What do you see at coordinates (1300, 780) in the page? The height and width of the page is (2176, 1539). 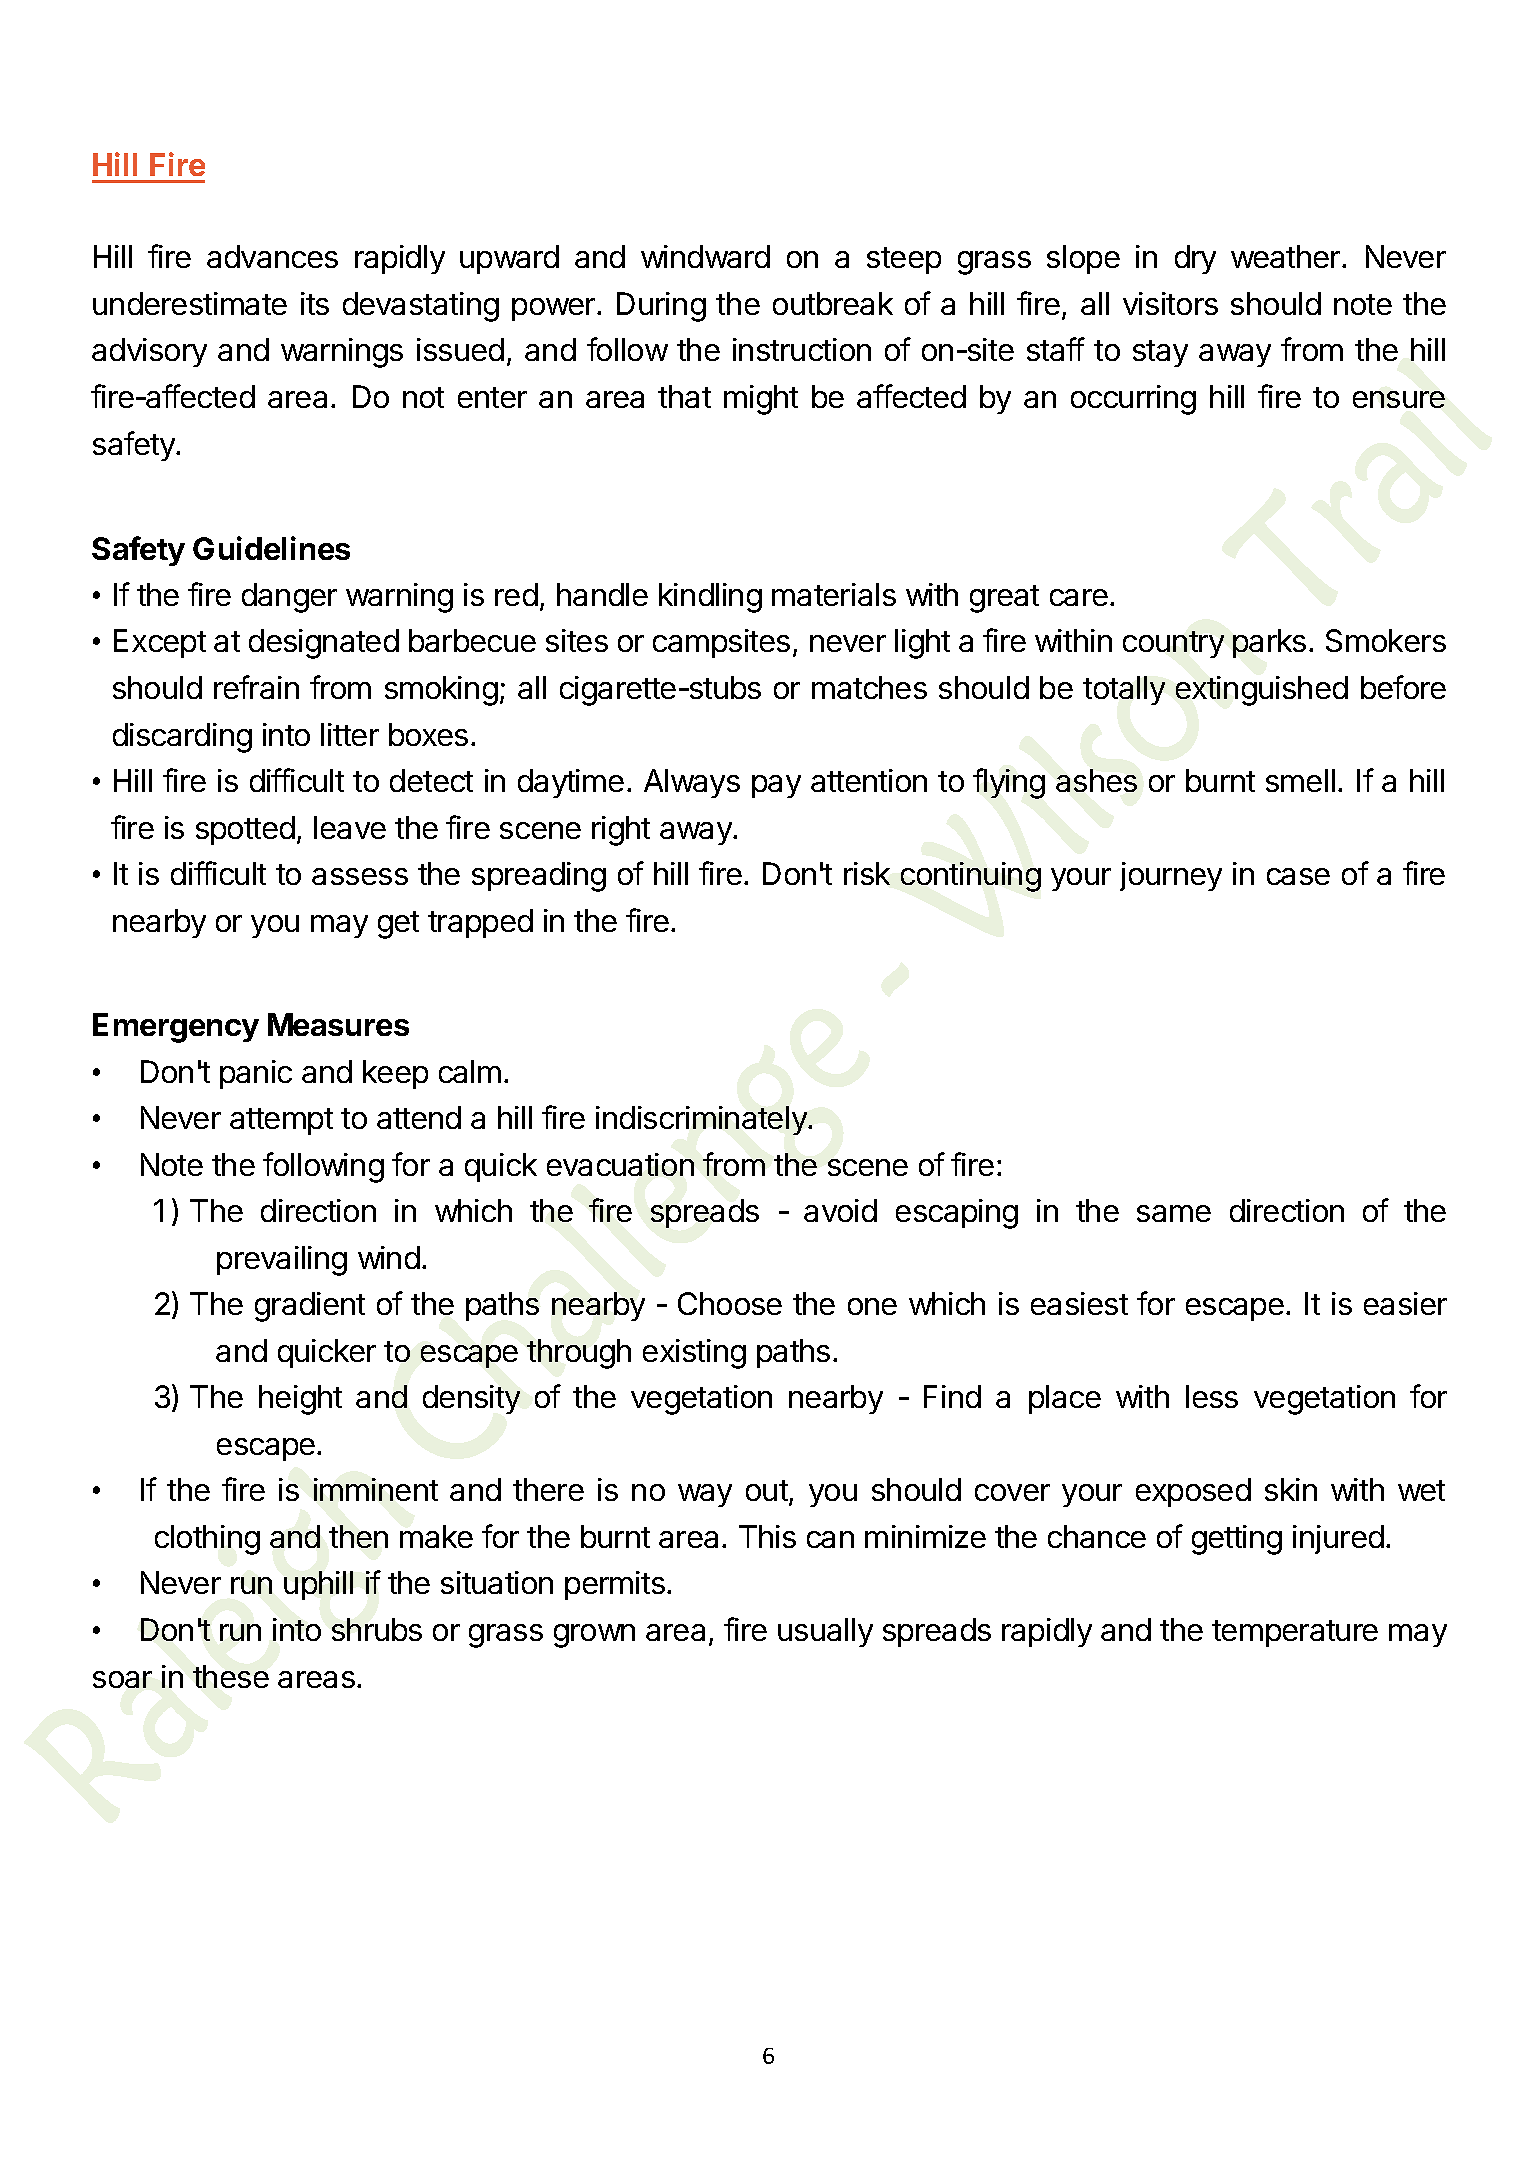 I see `smell` at bounding box center [1300, 780].
